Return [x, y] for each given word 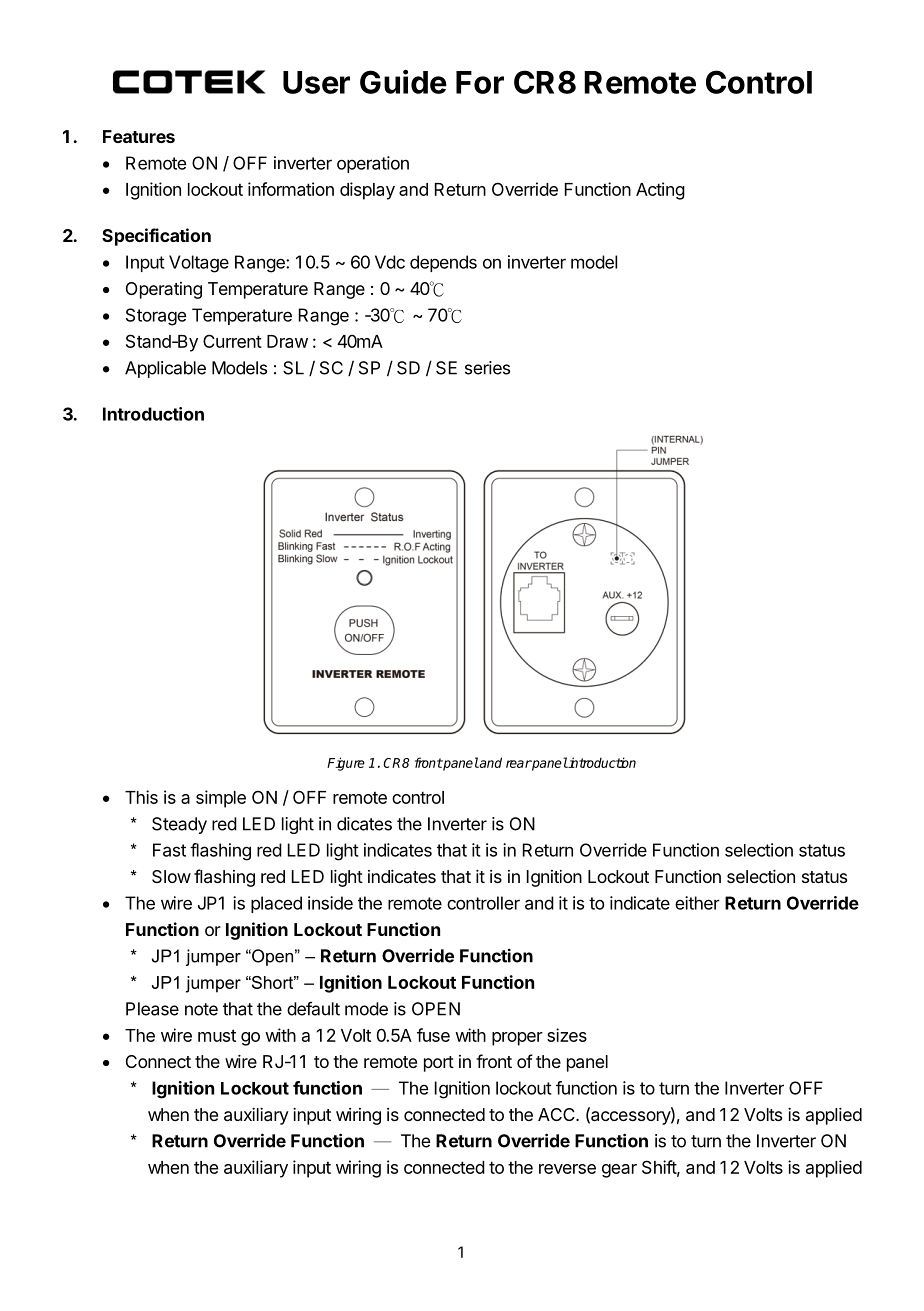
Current [232, 341]
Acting [660, 191]
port [439, 1064]
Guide [403, 82]
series [487, 368]
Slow [171, 876]
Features [139, 136]
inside [330, 903]
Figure [346, 764]
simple [221, 799]
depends [443, 263]
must [217, 1035]
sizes [567, 1035]
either [697, 903]
